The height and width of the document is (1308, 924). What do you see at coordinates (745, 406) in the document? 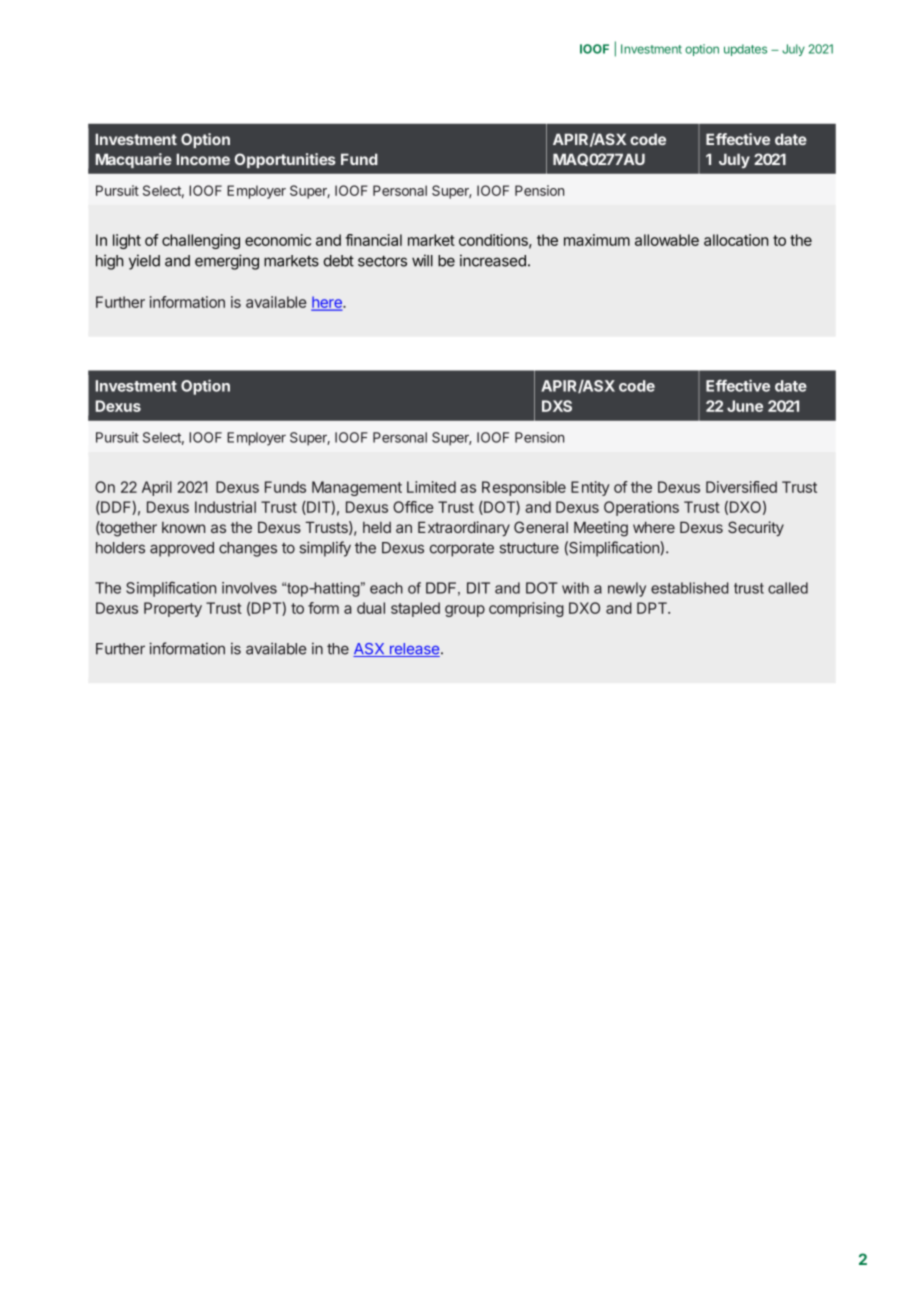
I see `June` at bounding box center [745, 406].
